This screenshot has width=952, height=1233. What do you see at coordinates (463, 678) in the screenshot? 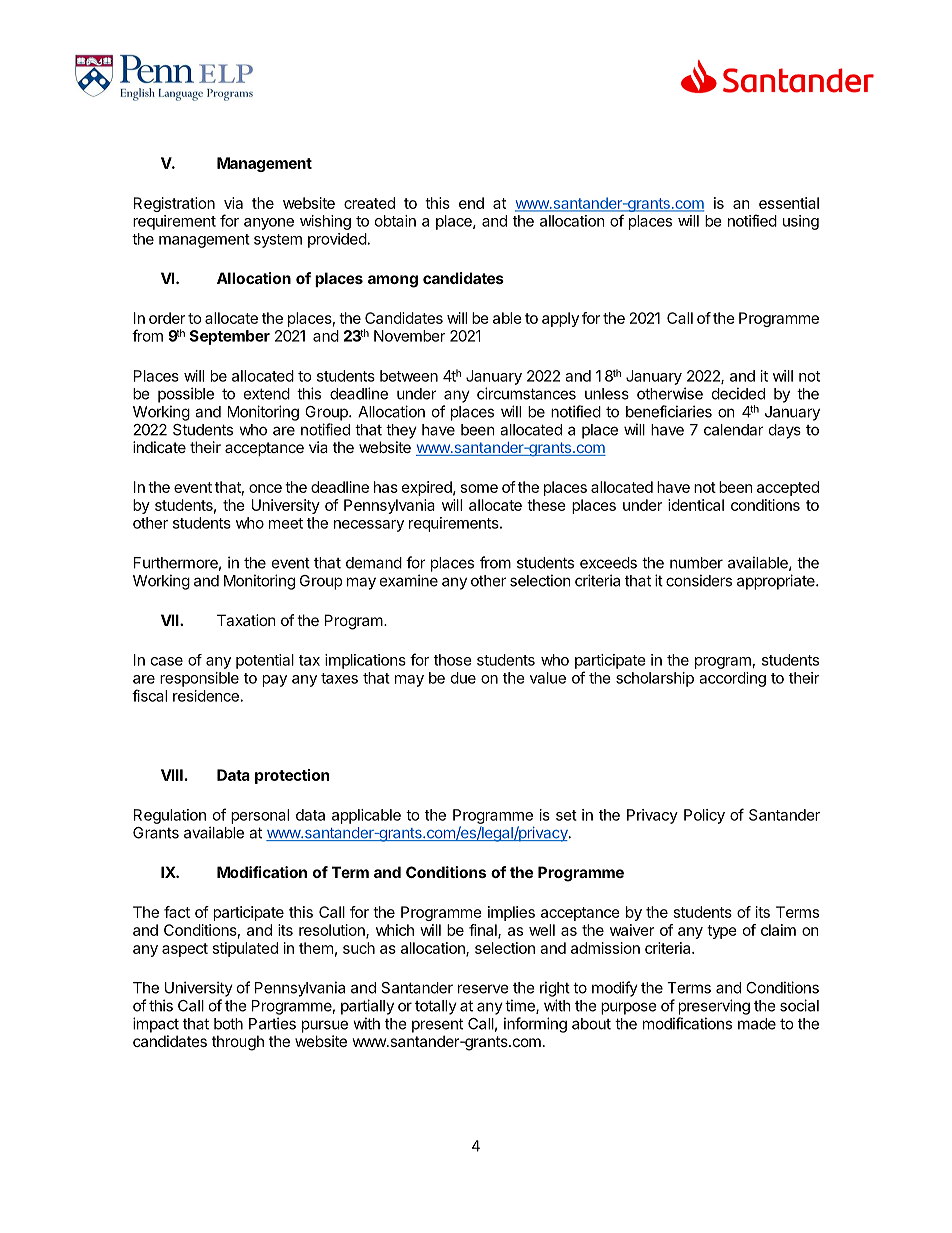
I see `due` at bounding box center [463, 678].
